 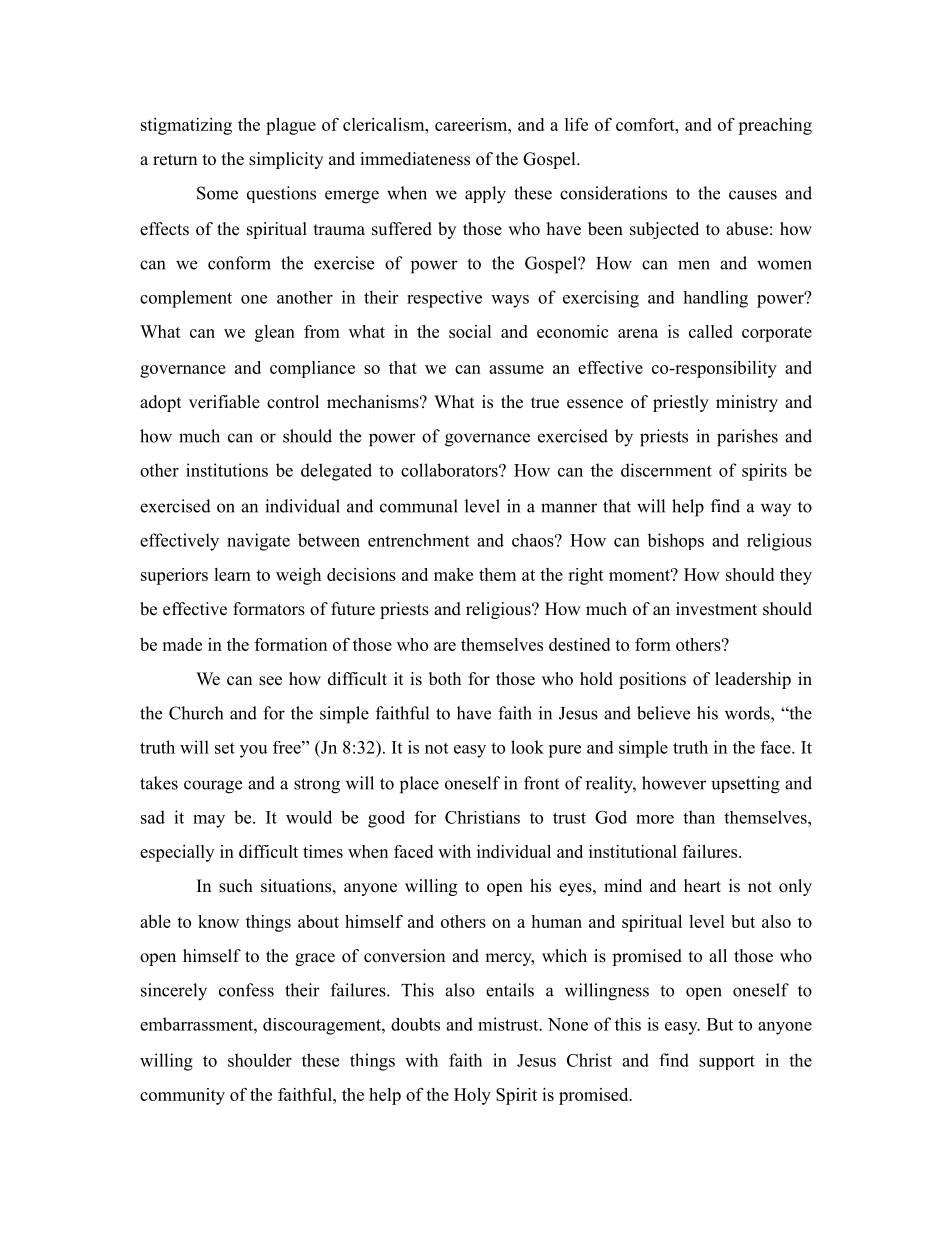 I want to click on Holy, so click(x=472, y=1096).
